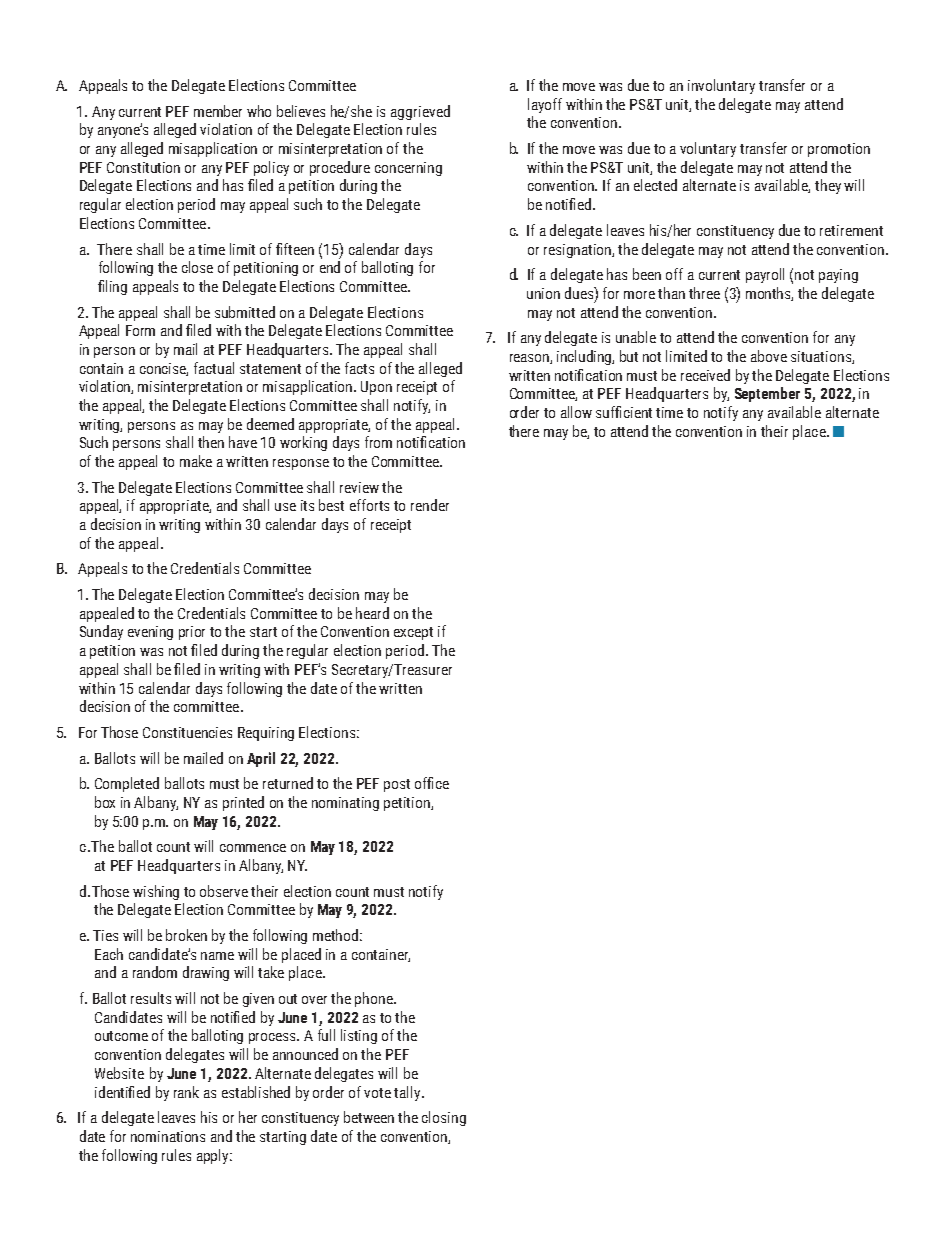 This image has width=952, height=1233. I want to click on promotion, so click(839, 150).
